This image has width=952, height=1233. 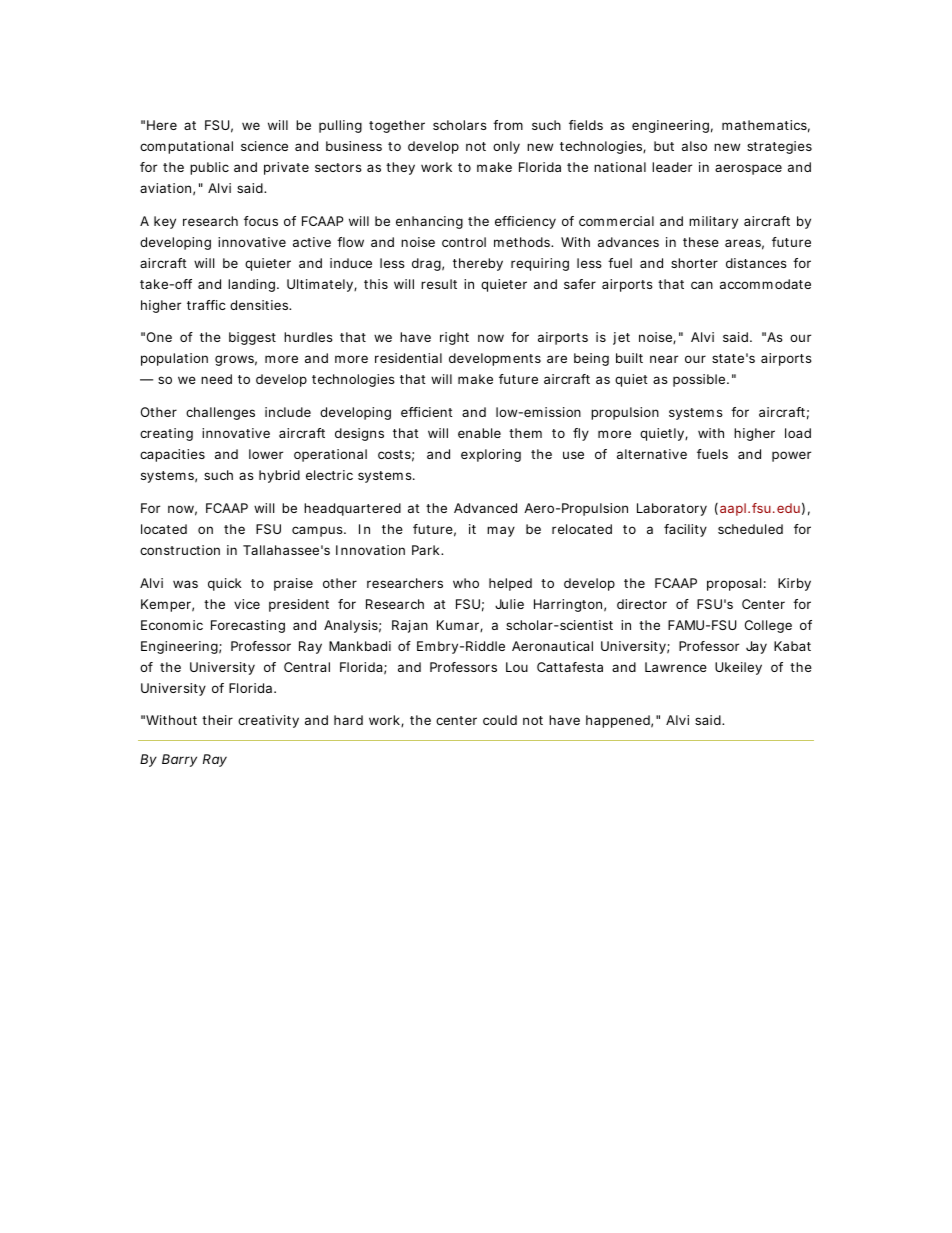 What do you see at coordinates (506, 147) in the image?
I see `only` at bounding box center [506, 147].
